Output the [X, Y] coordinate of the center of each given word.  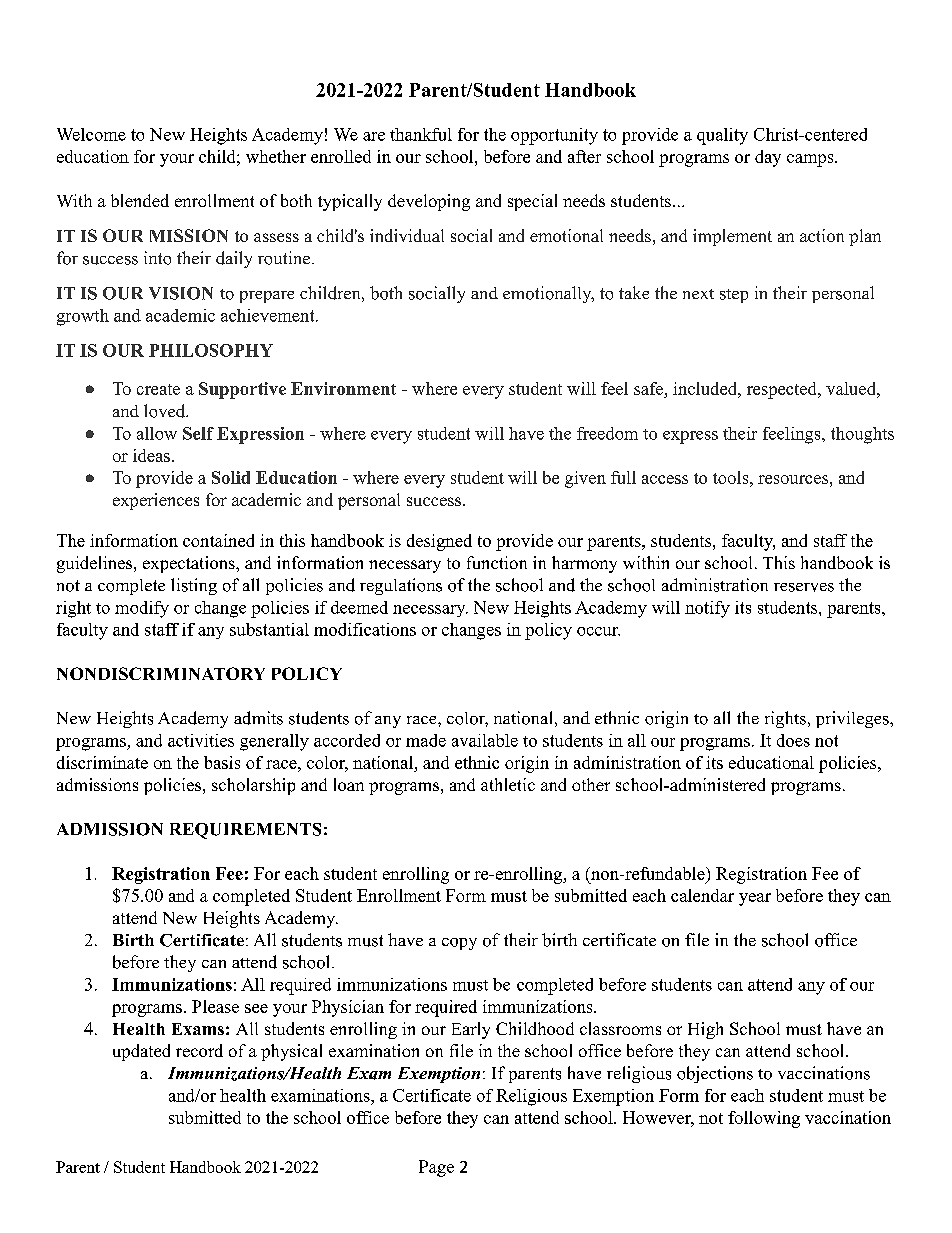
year [755, 899]
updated [141, 1052]
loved [166, 411]
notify [707, 609]
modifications [365, 629]
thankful [421, 134]
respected [783, 390]
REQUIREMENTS [245, 831]
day [768, 158]
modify [142, 609]
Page [436, 1168]
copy [459, 944]
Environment [343, 388]
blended [140, 200]
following [764, 1119]
